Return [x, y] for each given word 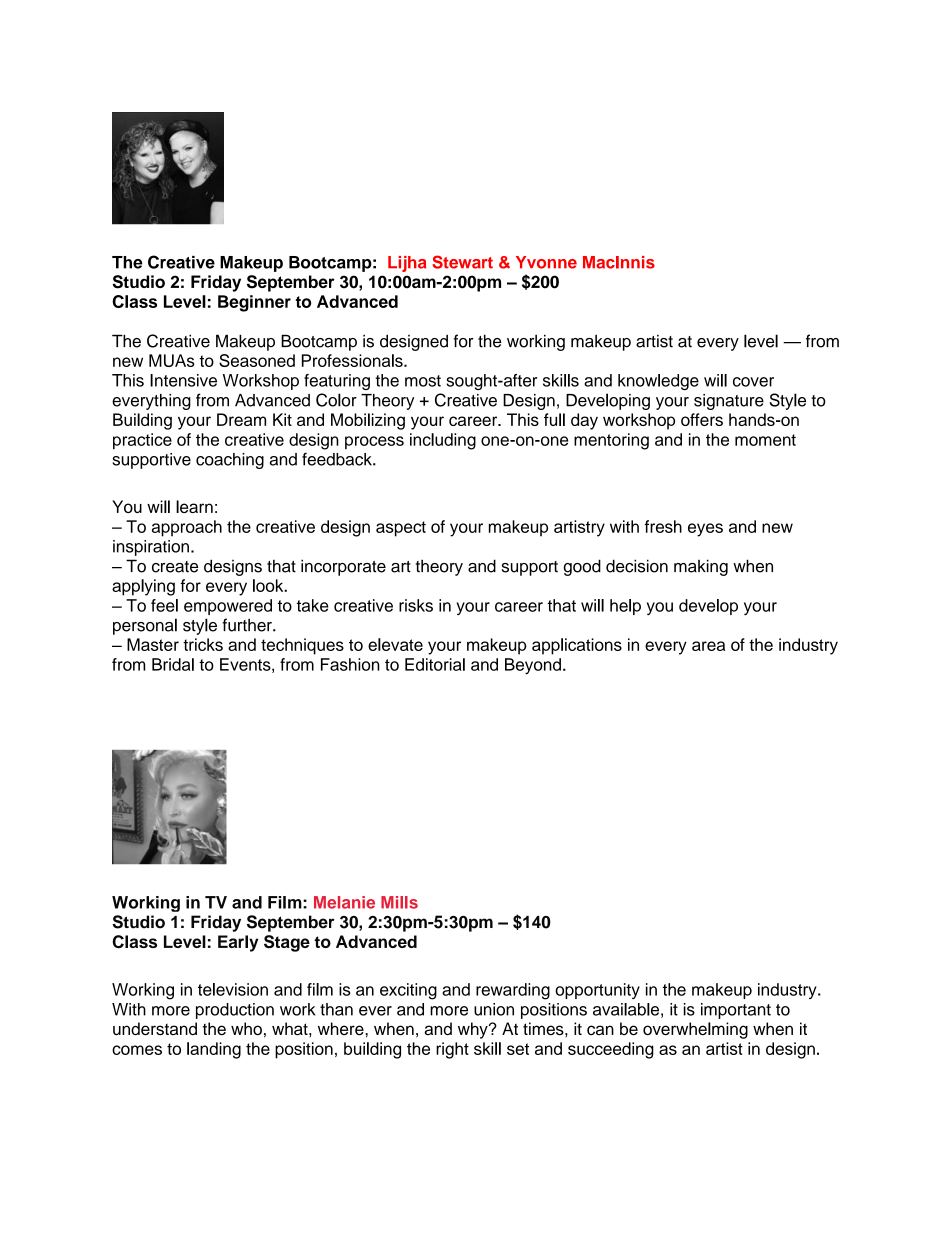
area [708, 646]
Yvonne [546, 262]
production [235, 1011]
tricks [203, 644]
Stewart [462, 262]
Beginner [254, 303]
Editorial [435, 664]
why [474, 1030]
